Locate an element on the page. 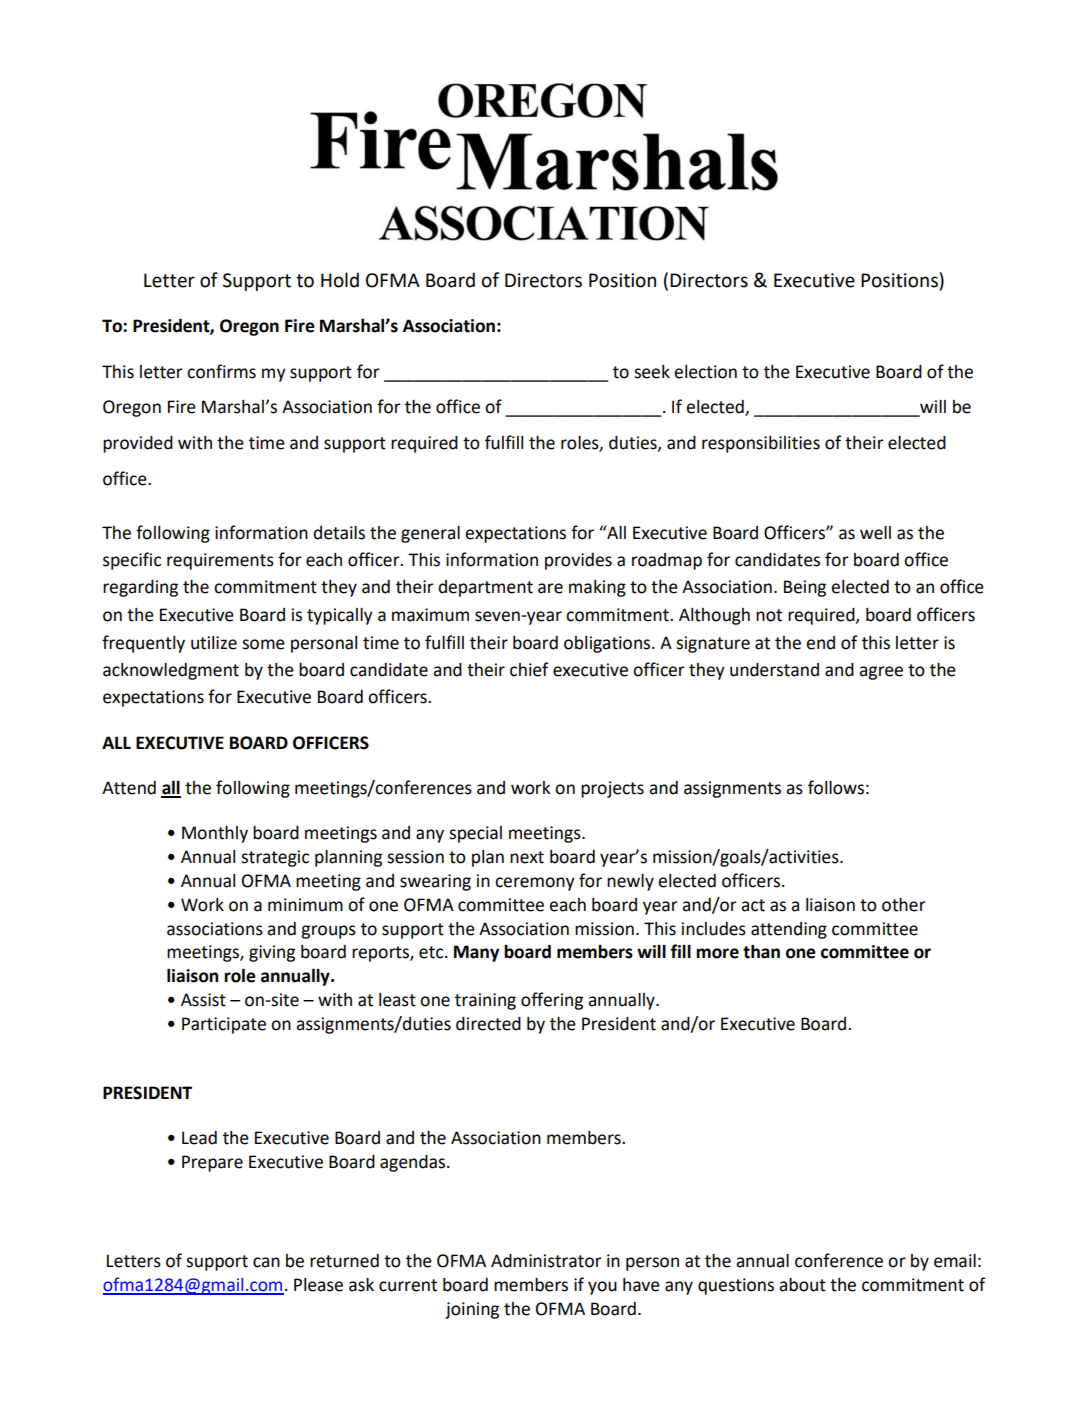 The width and height of the image is (1088, 1408). chief is located at coordinates (529, 669).
